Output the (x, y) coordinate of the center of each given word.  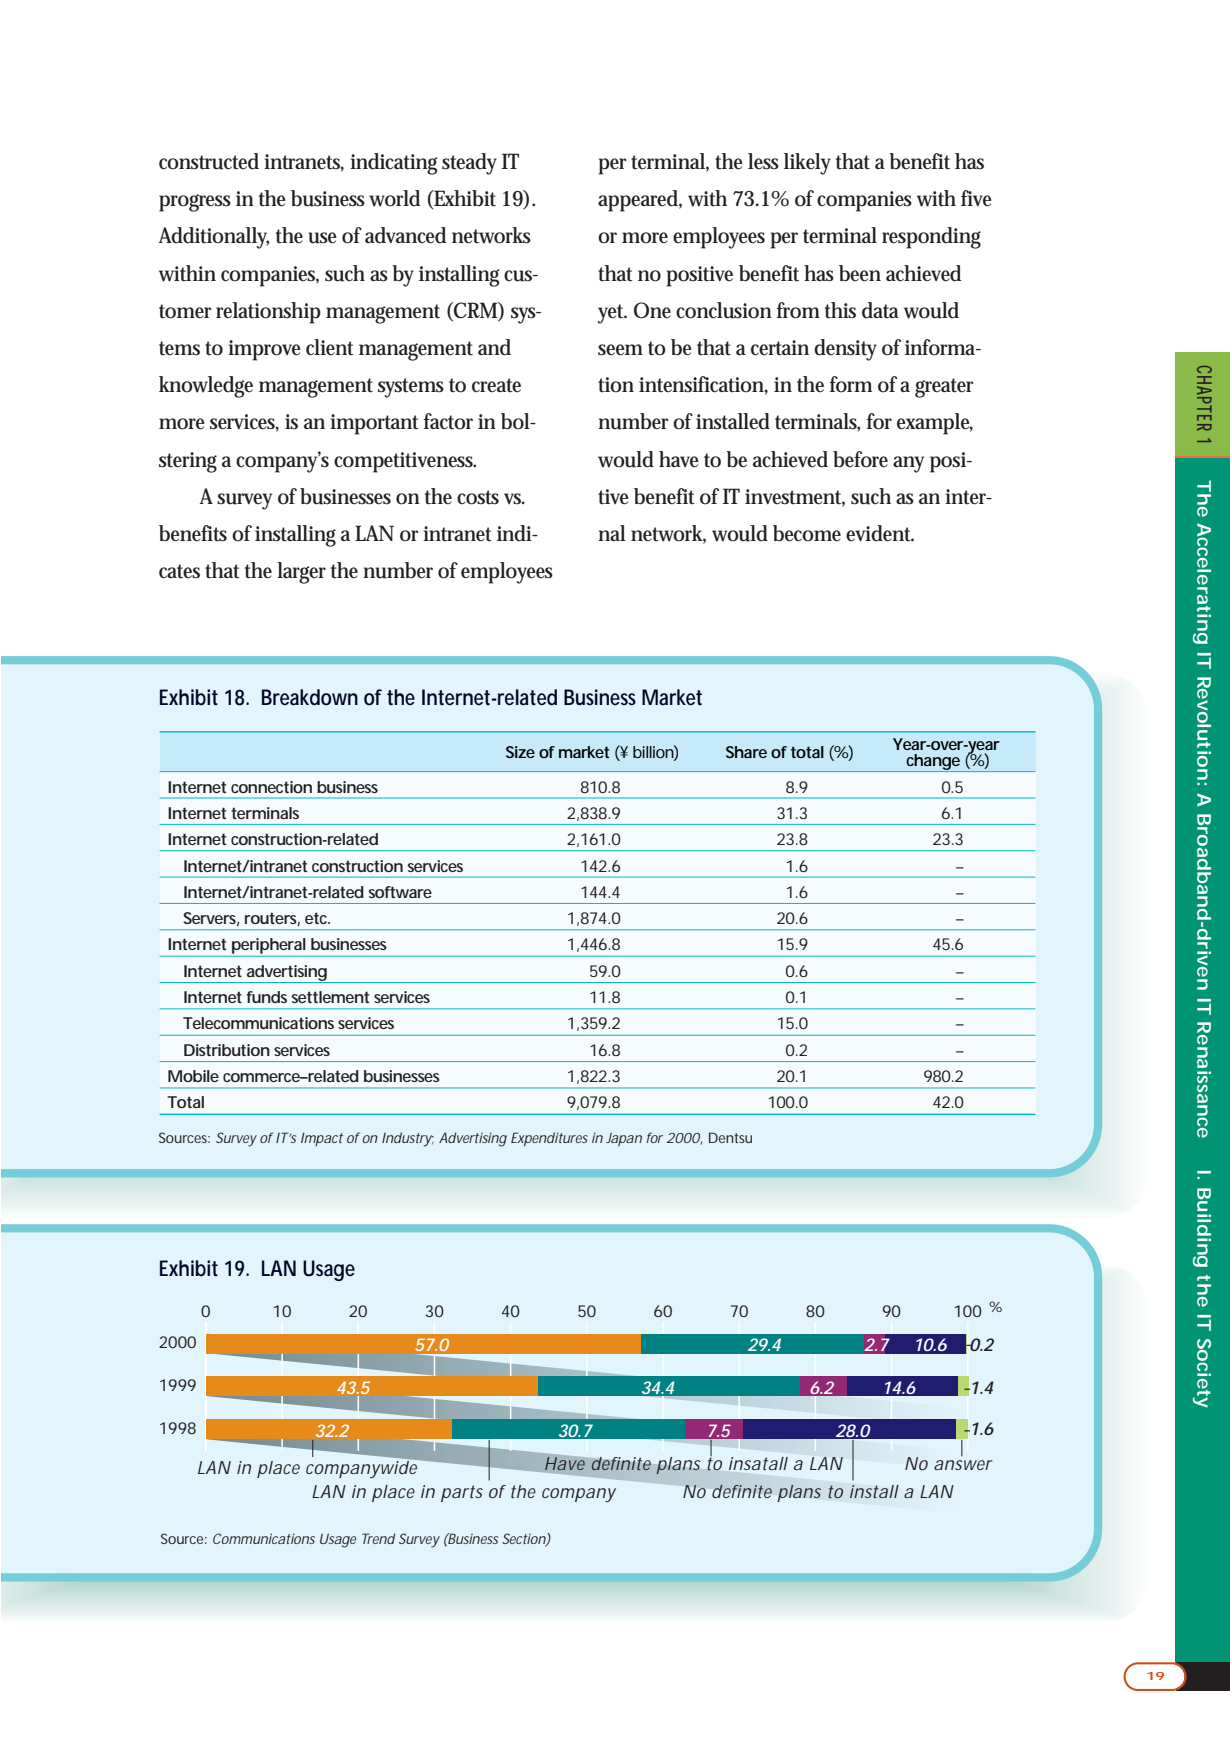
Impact (322, 1139)
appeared (640, 201)
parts (462, 1493)
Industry (408, 1139)
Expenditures (549, 1139)
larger (301, 573)
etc (317, 918)
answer (963, 1465)
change (933, 763)
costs (478, 497)
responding (931, 238)
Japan (624, 1139)
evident (880, 533)
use (322, 238)
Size (520, 752)
